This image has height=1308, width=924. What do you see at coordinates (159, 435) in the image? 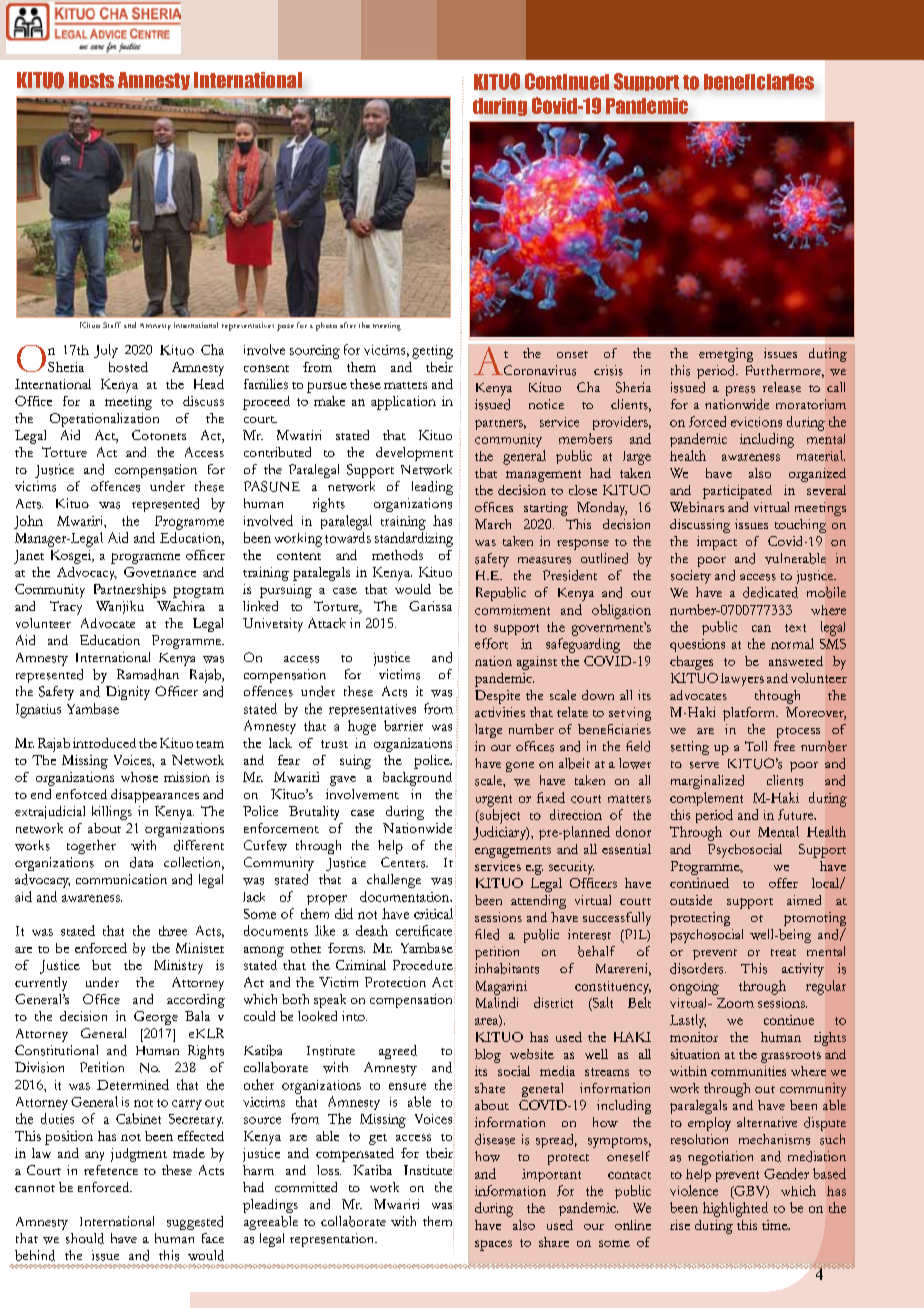
I see `Coroners` at bounding box center [159, 435].
